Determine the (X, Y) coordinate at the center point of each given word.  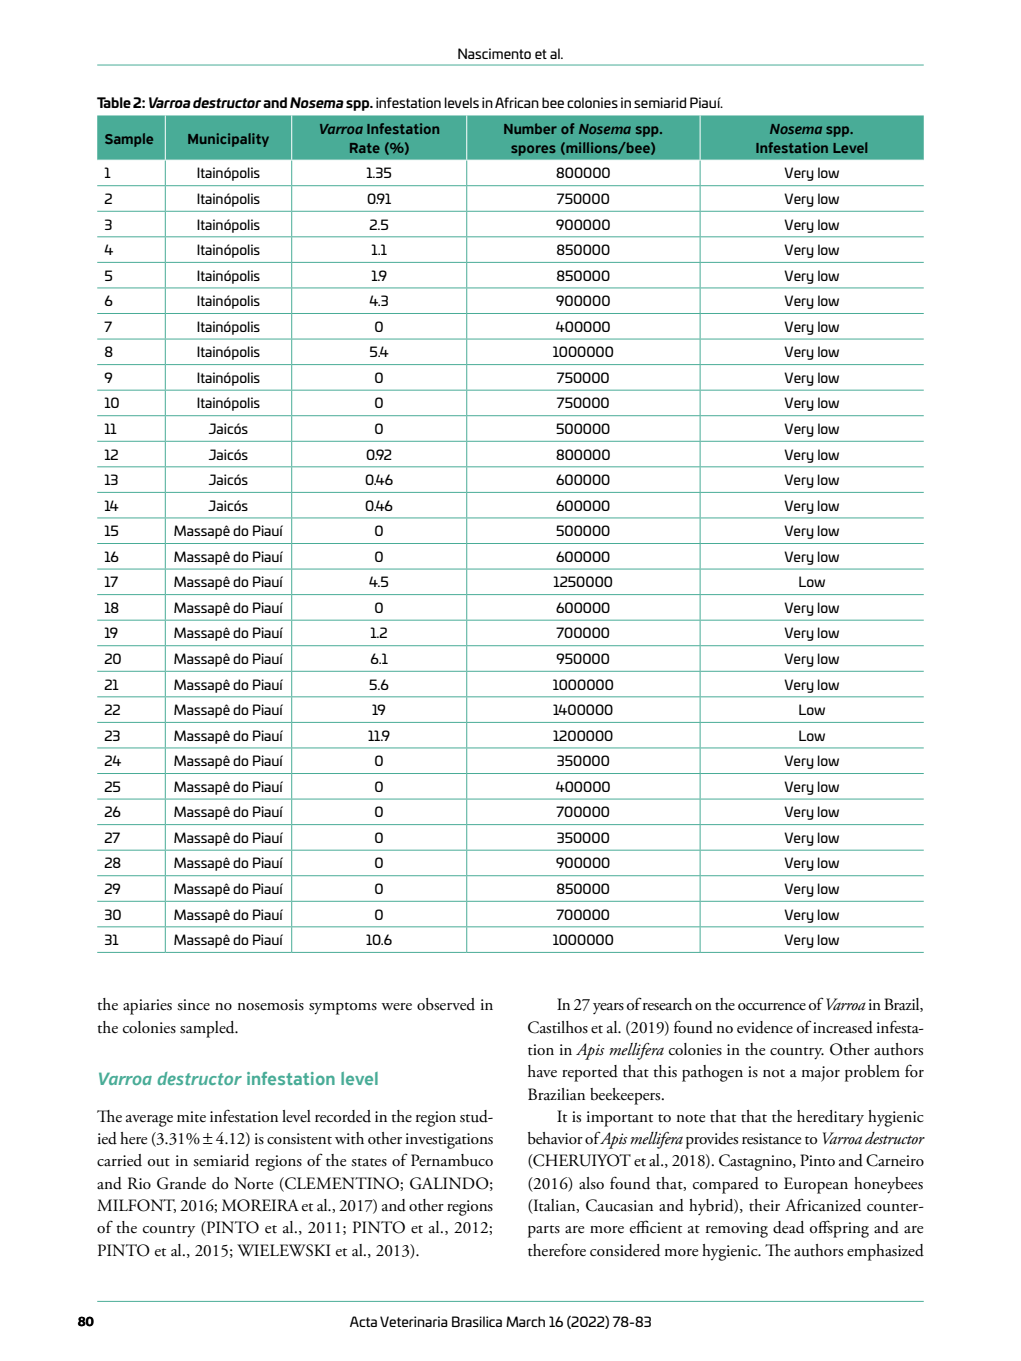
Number (530, 128)
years (608, 1008)
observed (446, 1004)
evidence (765, 1027)
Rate (365, 148)
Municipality (228, 140)
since (193, 1005)
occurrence (772, 1007)
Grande (181, 1183)
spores (533, 150)
